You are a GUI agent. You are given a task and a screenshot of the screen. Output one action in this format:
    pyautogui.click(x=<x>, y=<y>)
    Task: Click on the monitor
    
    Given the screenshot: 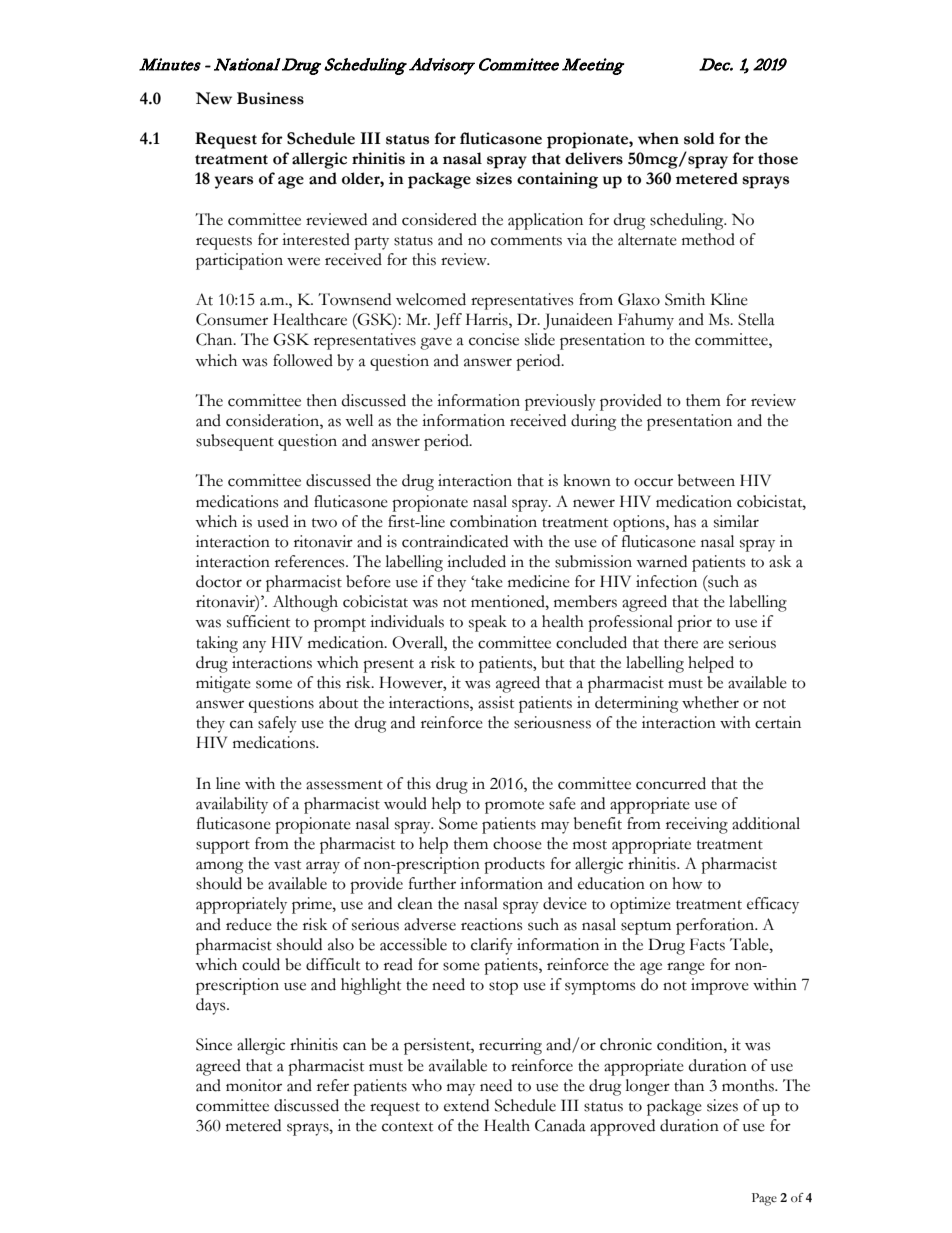 What is the action you would take?
    pyautogui.click(x=254, y=1085)
